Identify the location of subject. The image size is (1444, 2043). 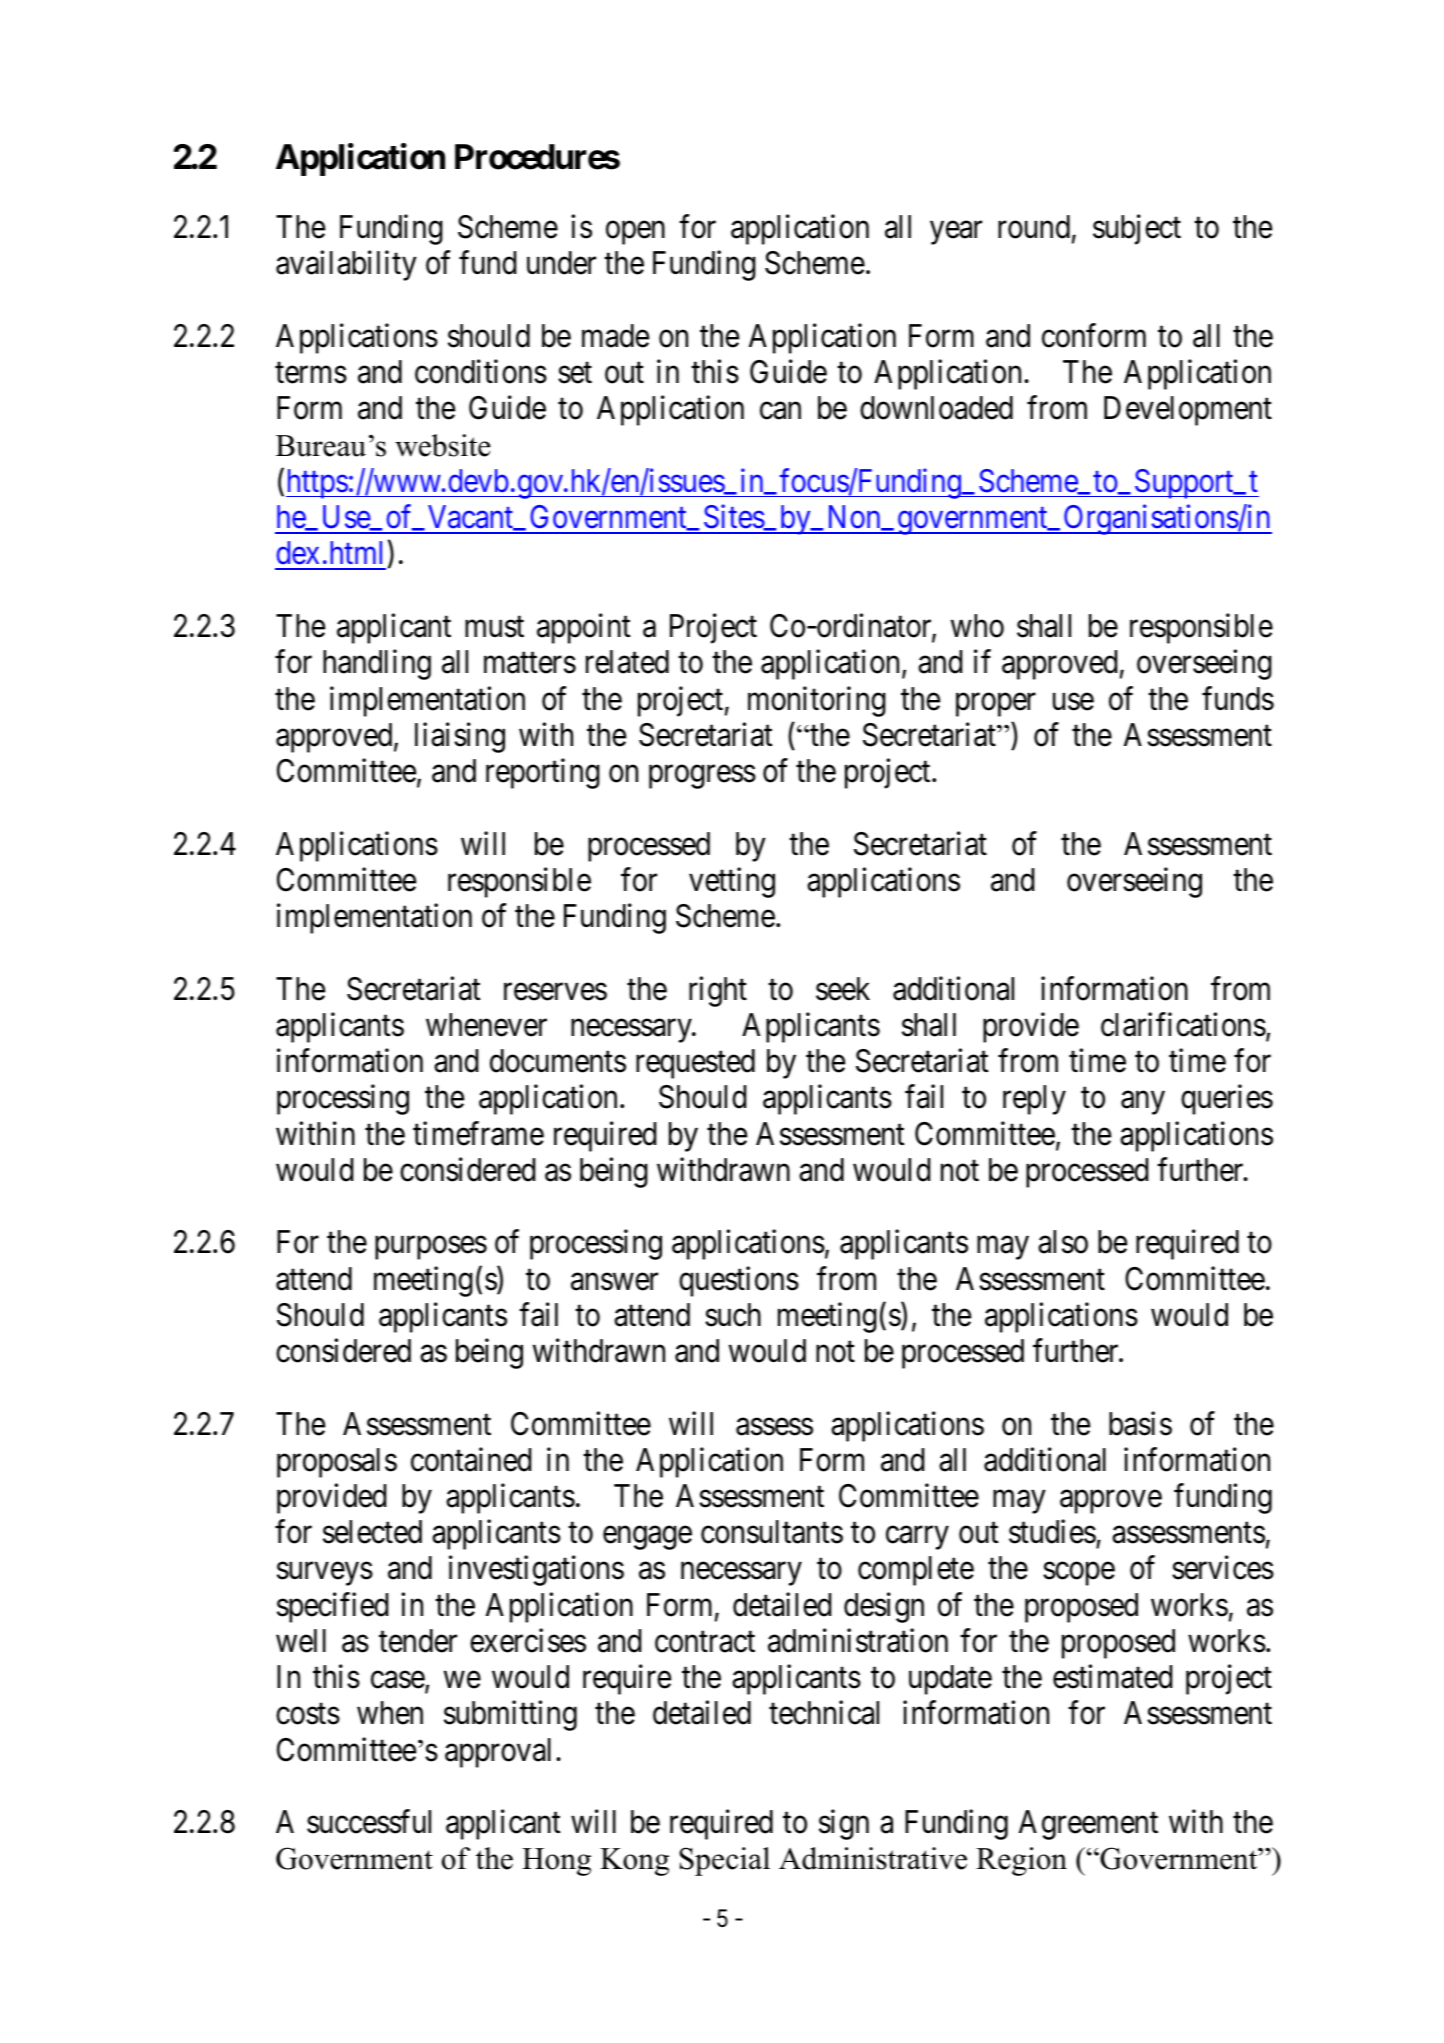
(1137, 230).
